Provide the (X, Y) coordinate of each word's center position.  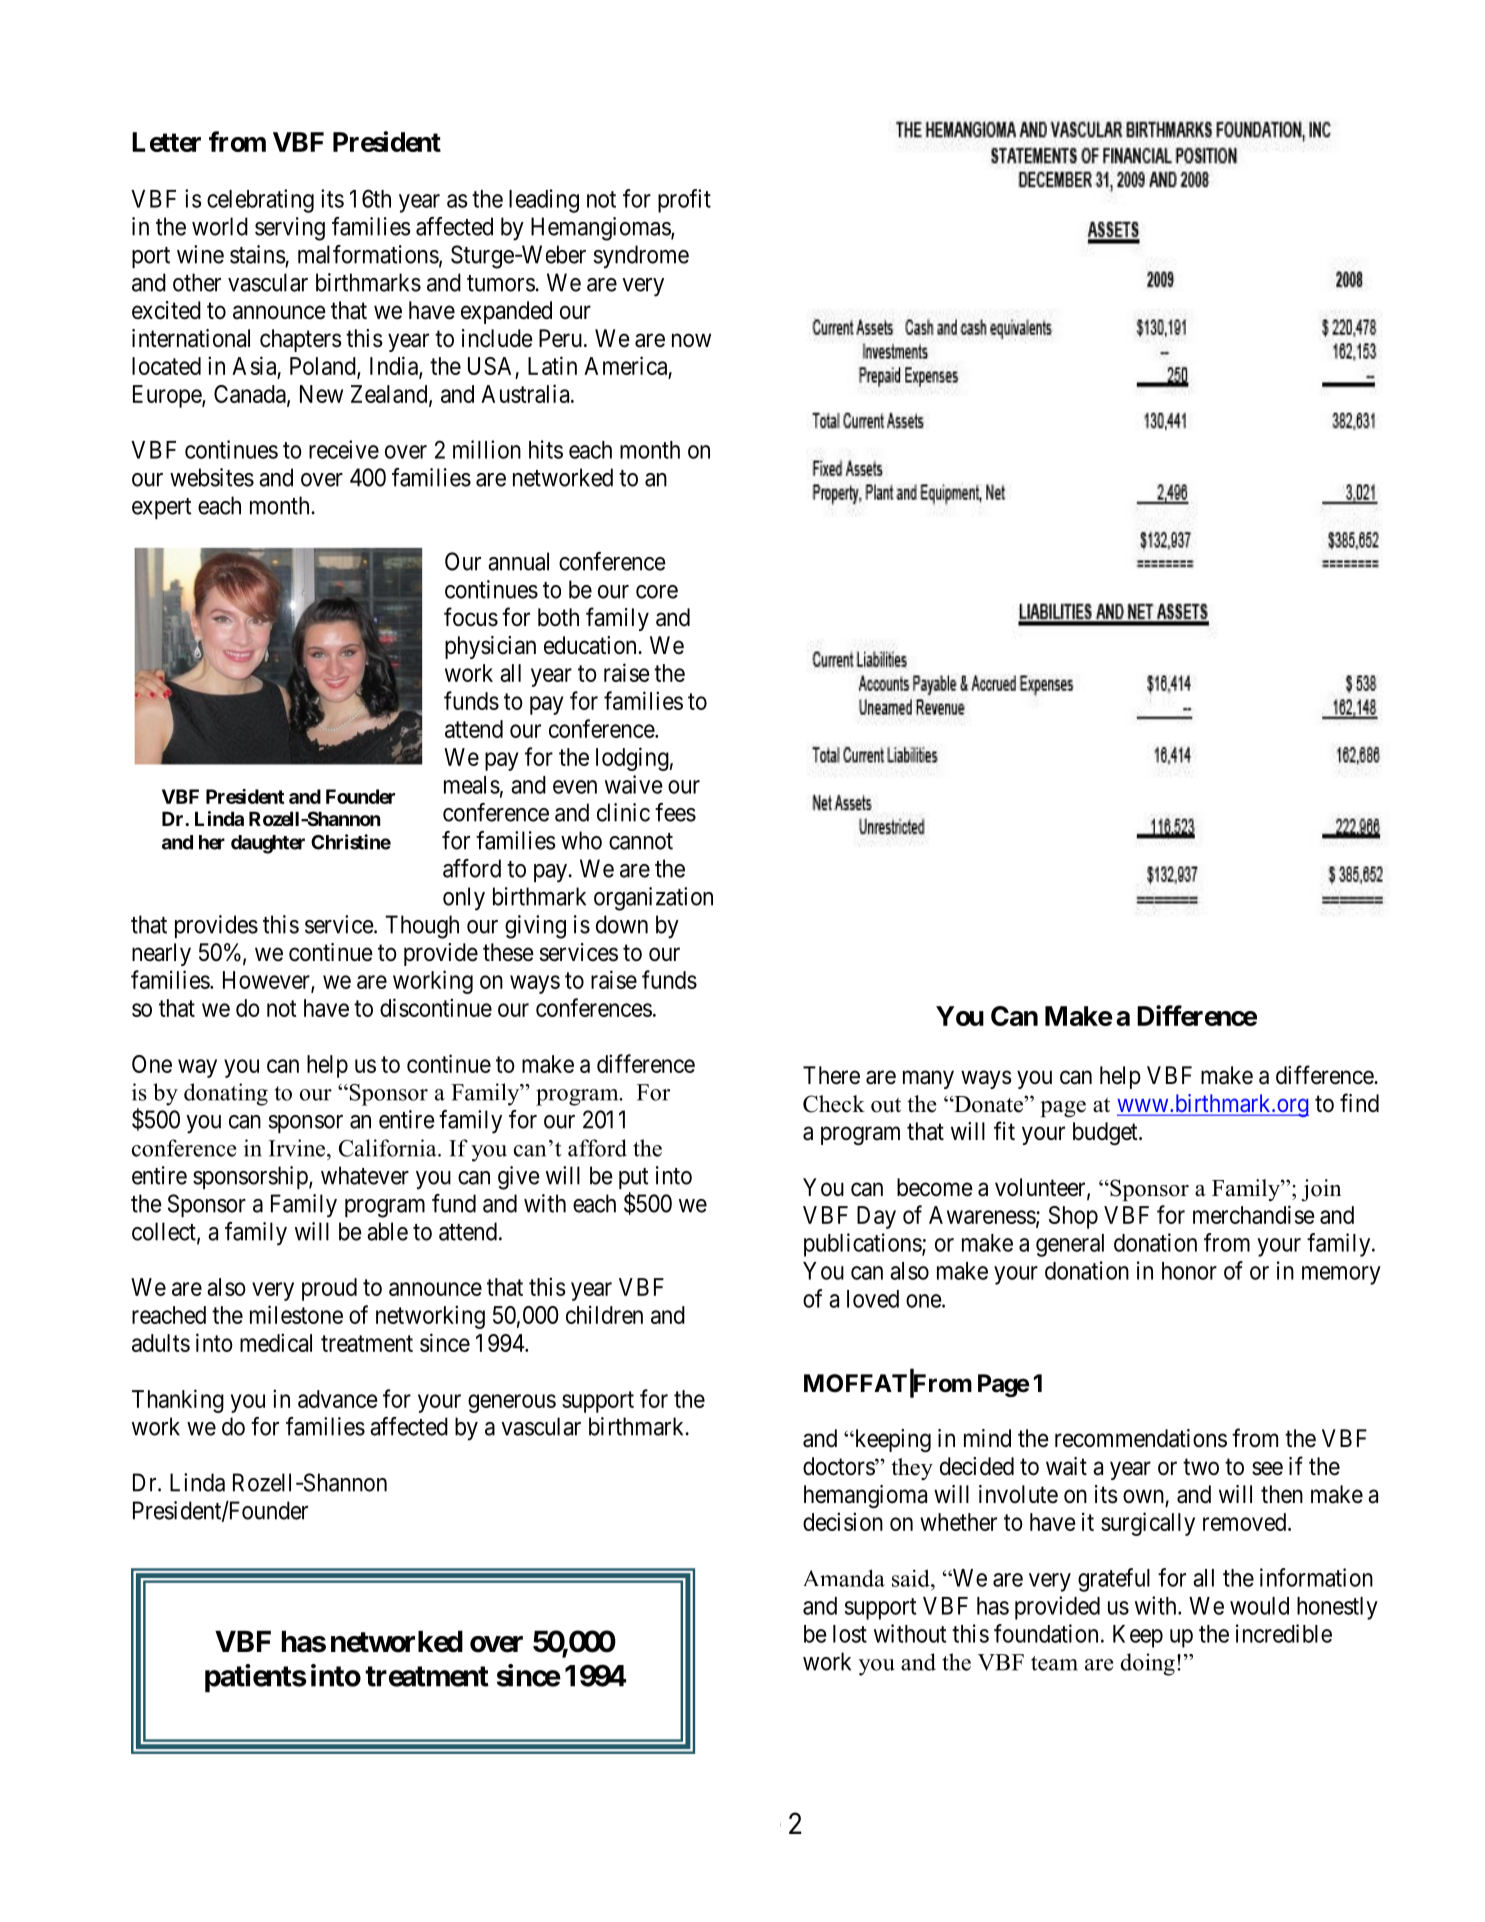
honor (1189, 1271)
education (591, 645)
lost (850, 1634)
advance (337, 1399)
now (691, 340)
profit (684, 201)
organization (653, 899)
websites (212, 477)
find (1359, 1103)
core (657, 592)
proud (329, 1289)
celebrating (260, 201)
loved (873, 1299)
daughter (268, 844)
